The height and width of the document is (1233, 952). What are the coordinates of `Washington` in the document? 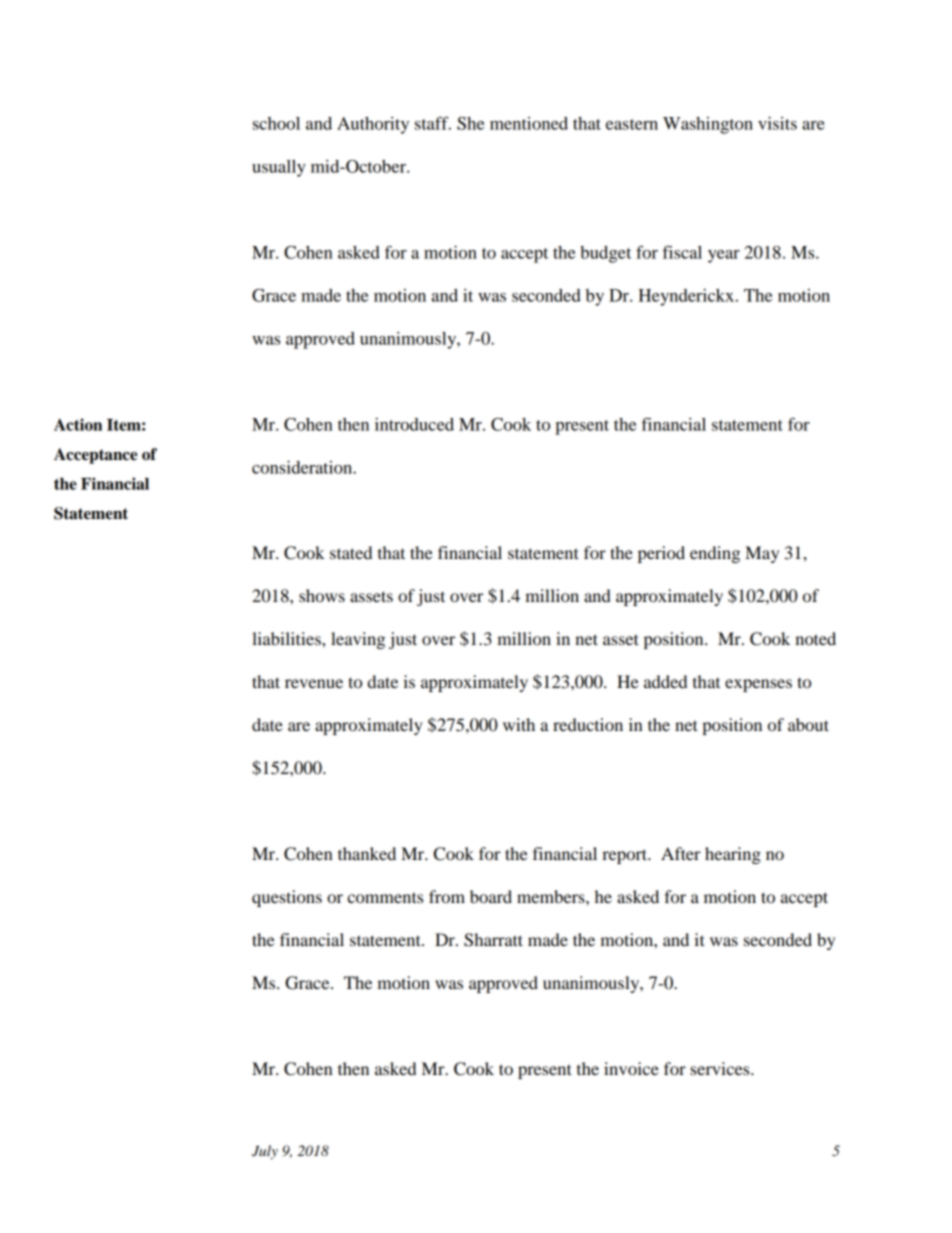 It's located at (708, 125).
